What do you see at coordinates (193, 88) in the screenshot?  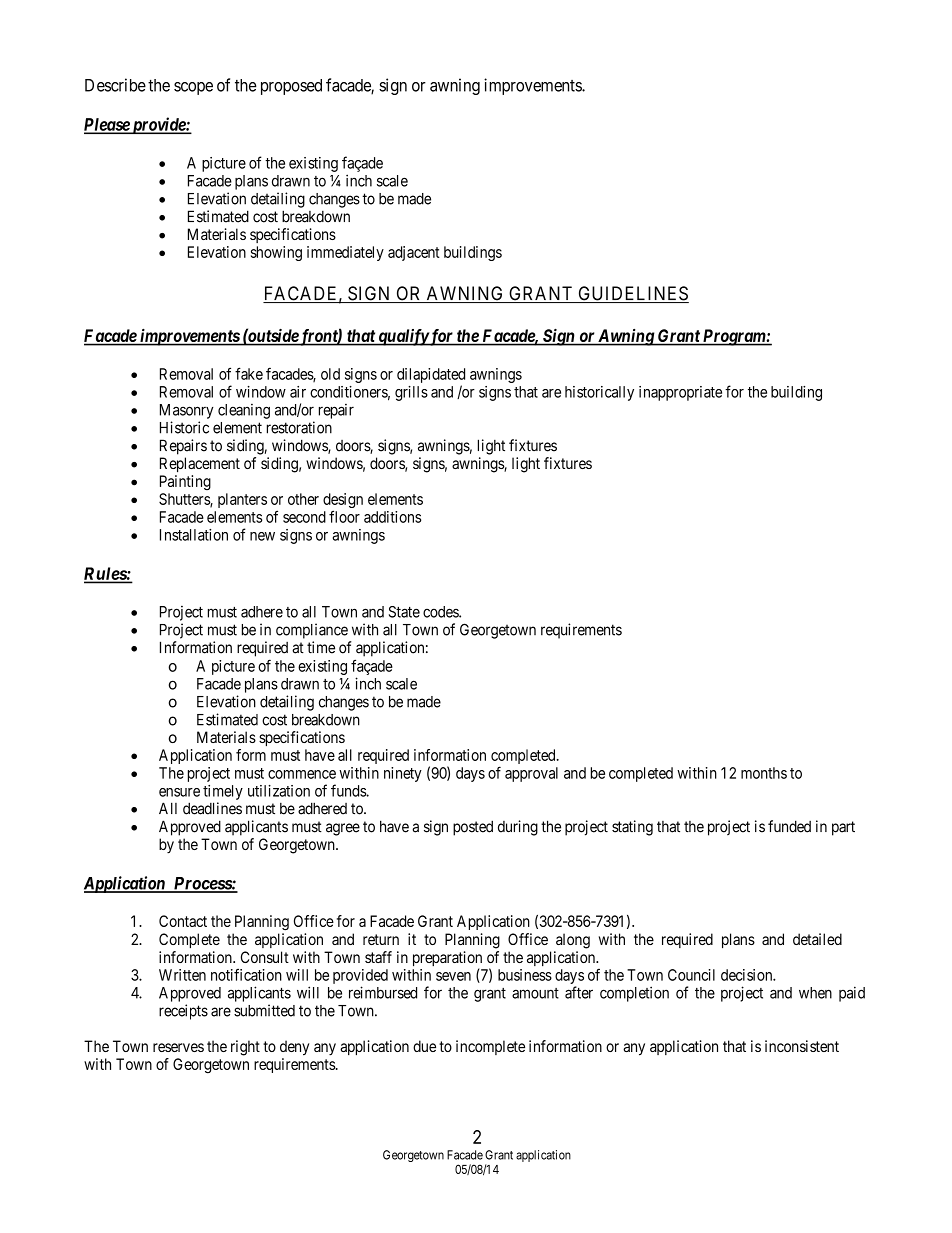 I see `scope` at bounding box center [193, 88].
